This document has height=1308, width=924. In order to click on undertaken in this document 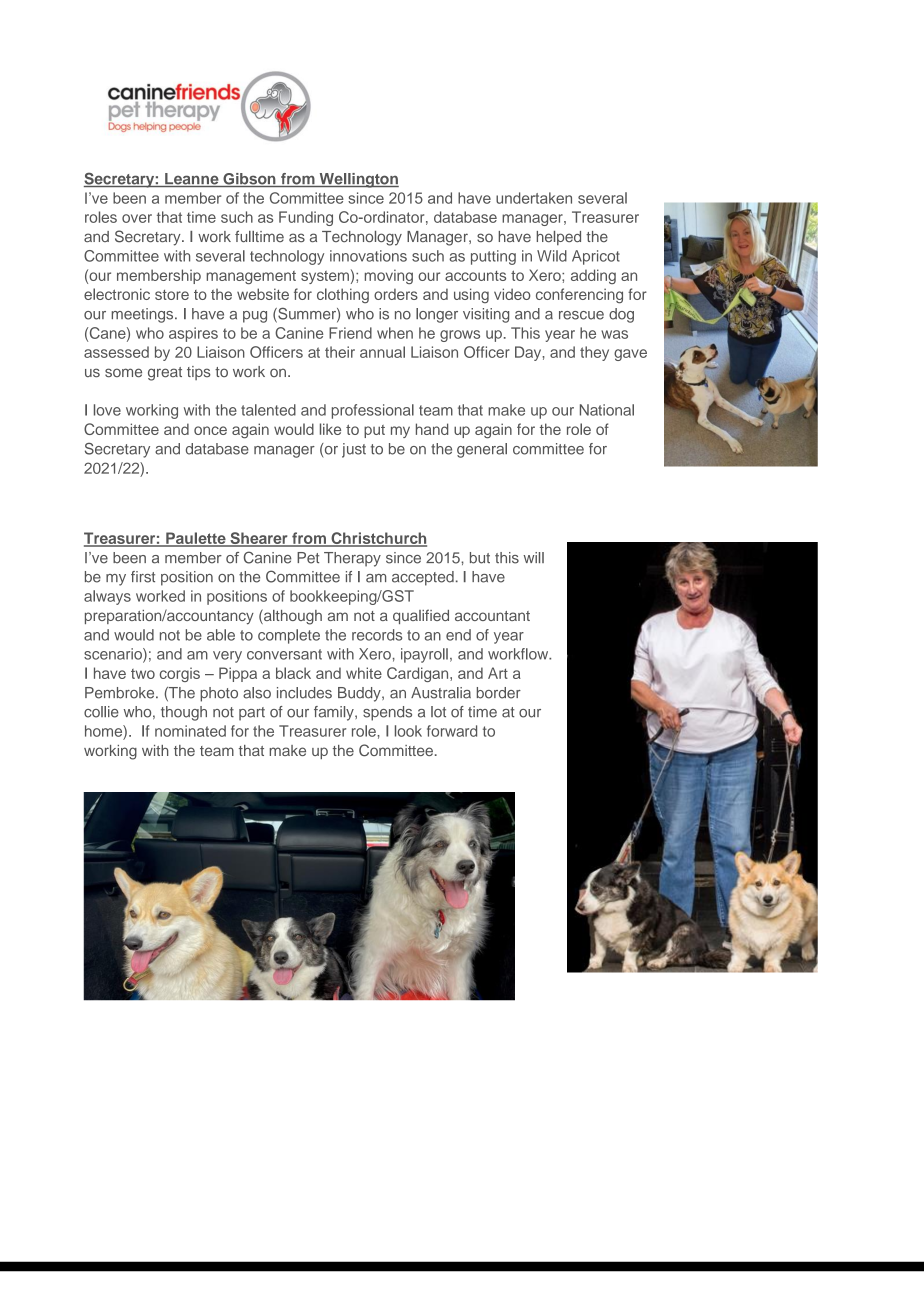, I will do `click(534, 198)`.
